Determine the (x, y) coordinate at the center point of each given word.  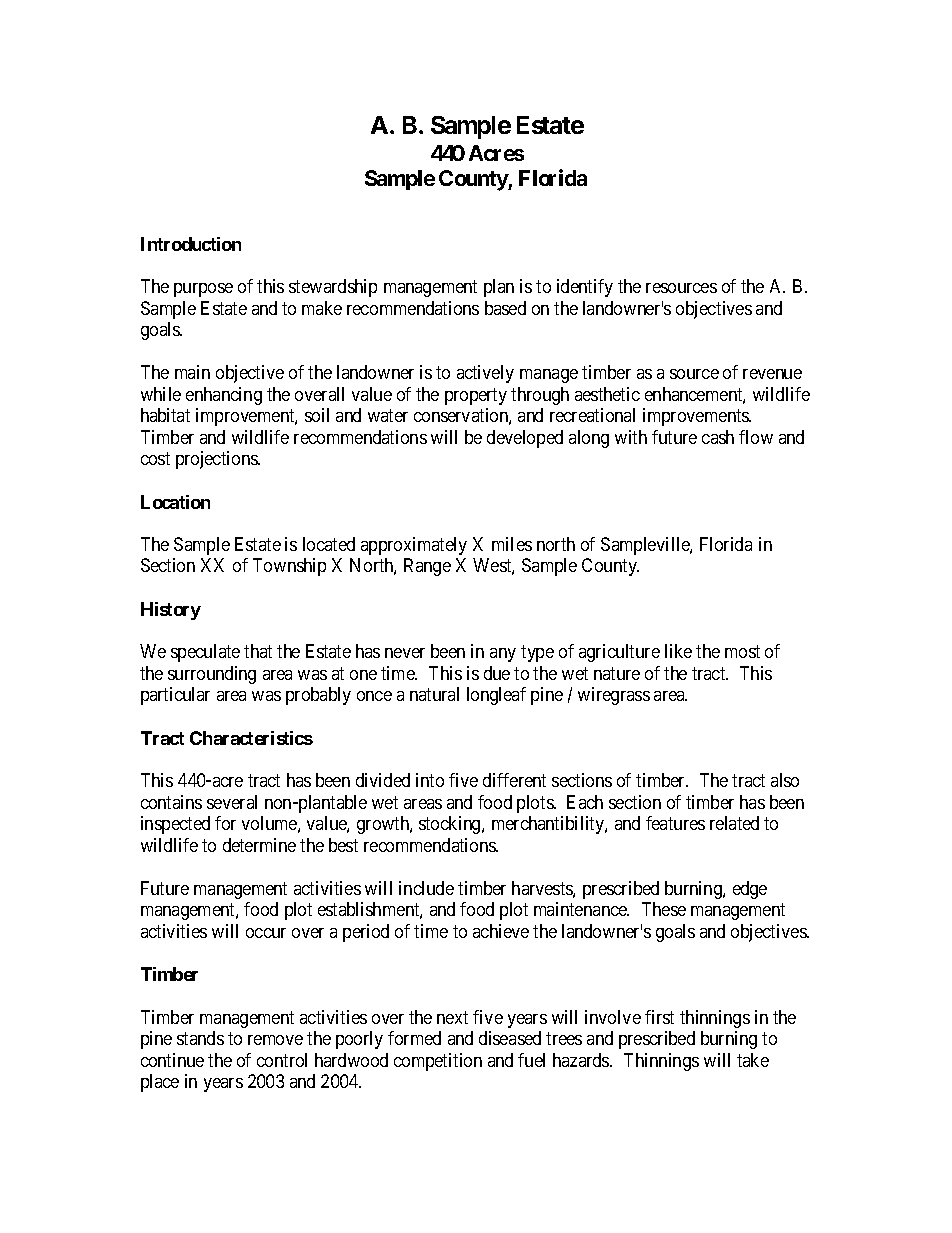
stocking (451, 825)
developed (525, 439)
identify (585, 288)
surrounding (212, 675)
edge (750, 890)
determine (259, 845)
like (678, 651)
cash (718, 437)
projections (217, 460)
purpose (203, 290)
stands (200, 1038)
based (505, 308)
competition (438, 1062)
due (497, 673)
